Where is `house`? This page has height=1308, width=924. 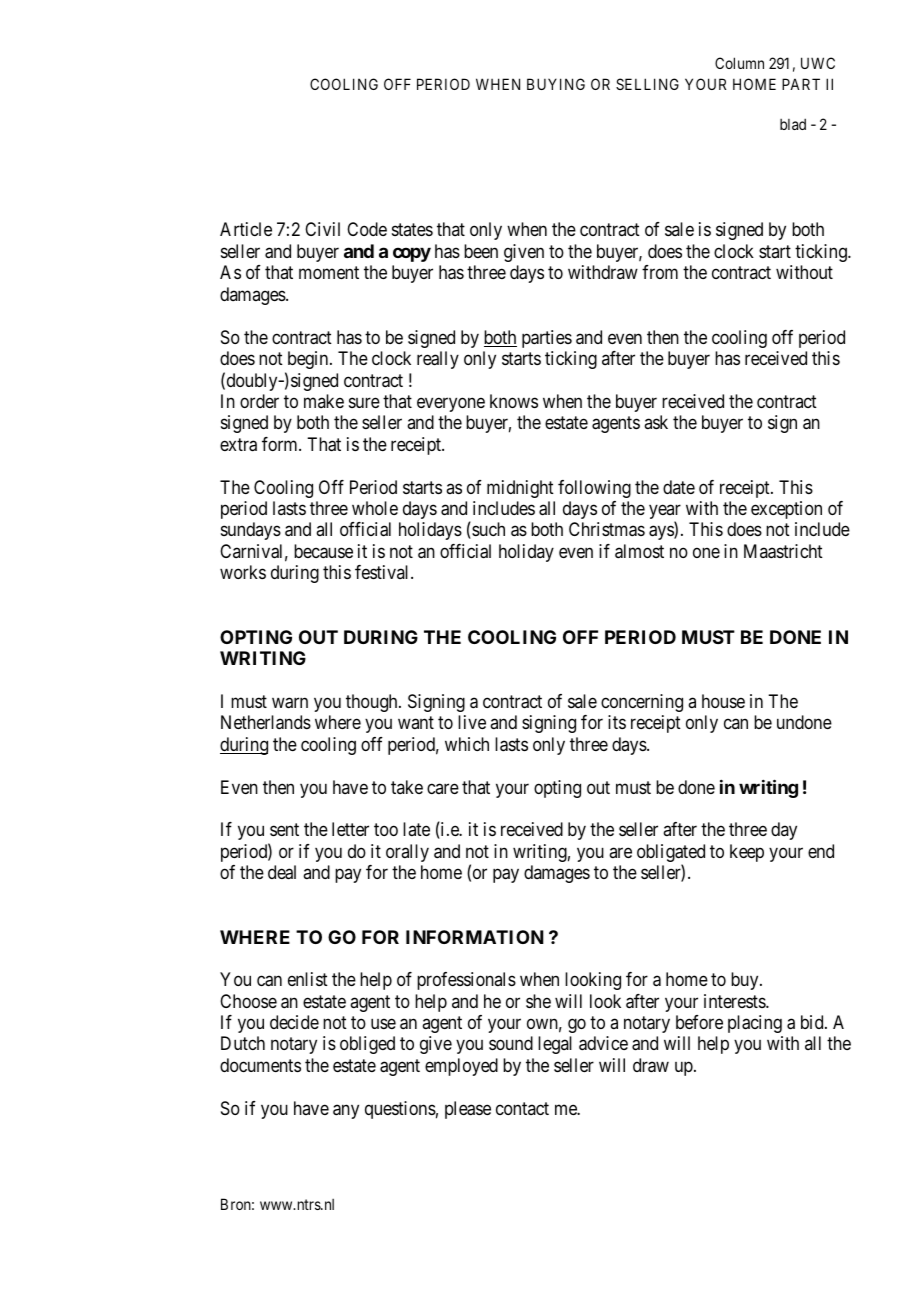 house is located at coordinates (723, 701).
